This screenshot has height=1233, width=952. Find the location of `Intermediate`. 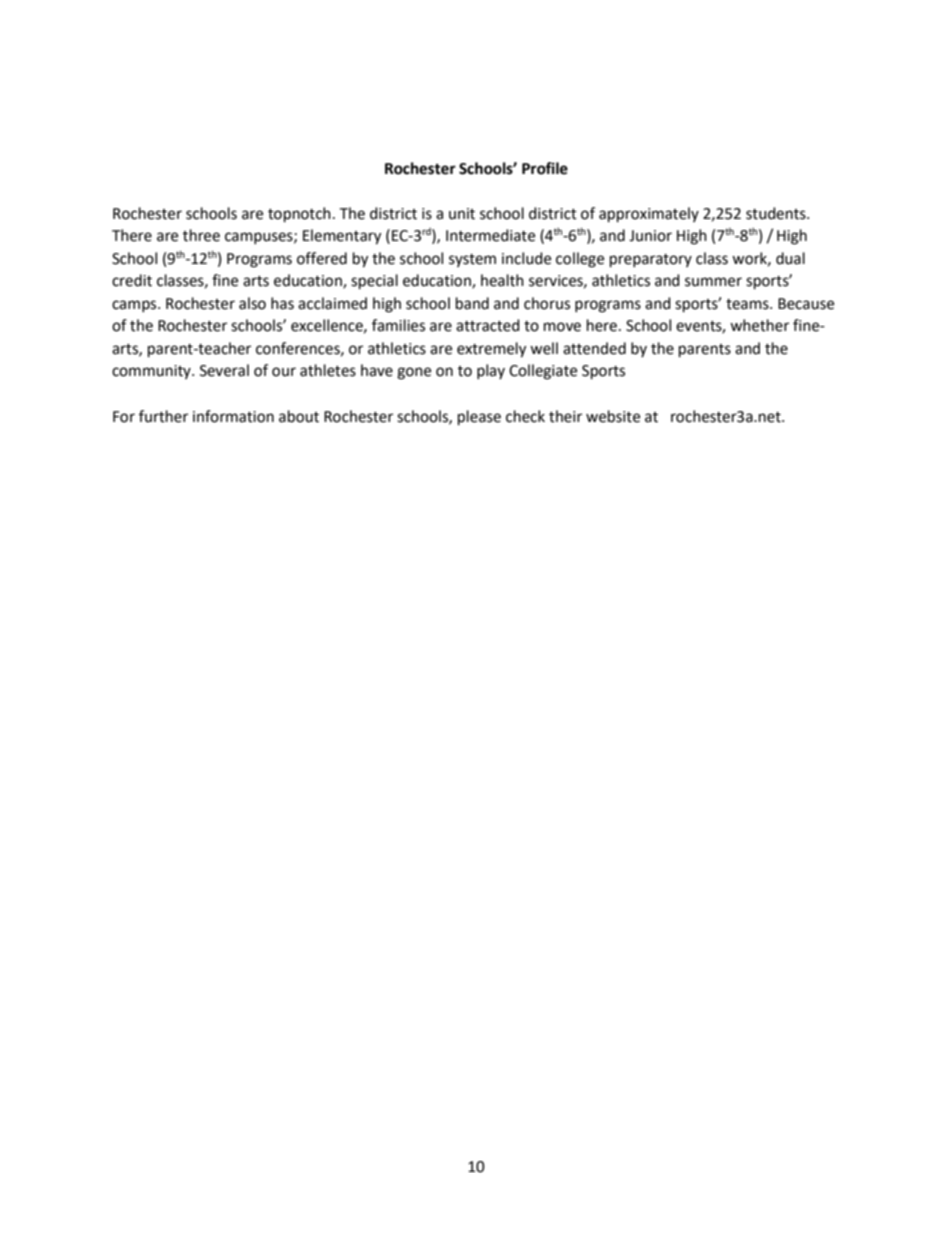

Intermediate is located at coordinates (490, 235).
